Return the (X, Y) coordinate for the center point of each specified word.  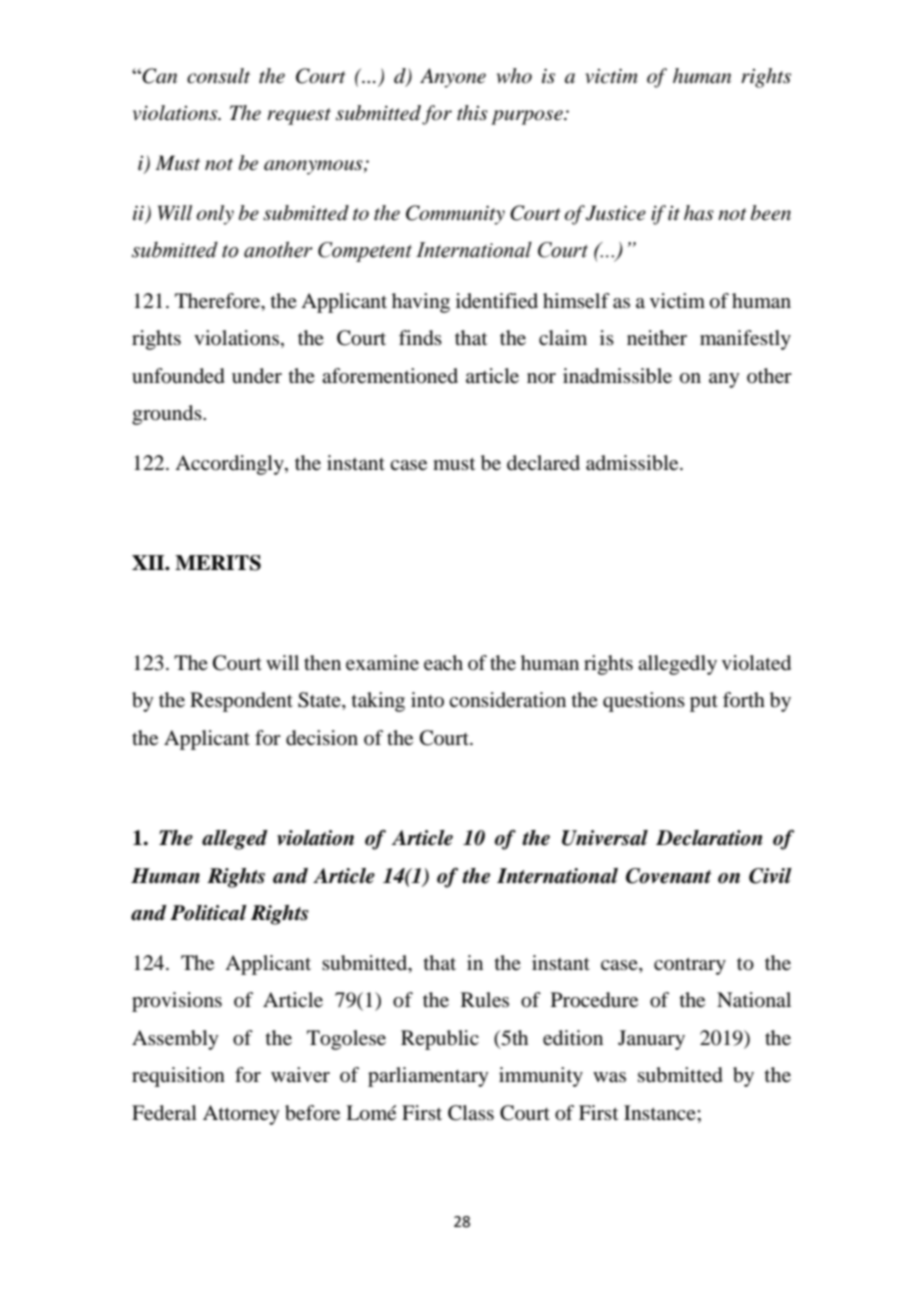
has (699, 213)
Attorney (241, 1115)
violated (756, 663)
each (443, 663)
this (472, 113)
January (651, 1040)
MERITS (218, 563)
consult (218, 76)
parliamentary (428, 1077)
